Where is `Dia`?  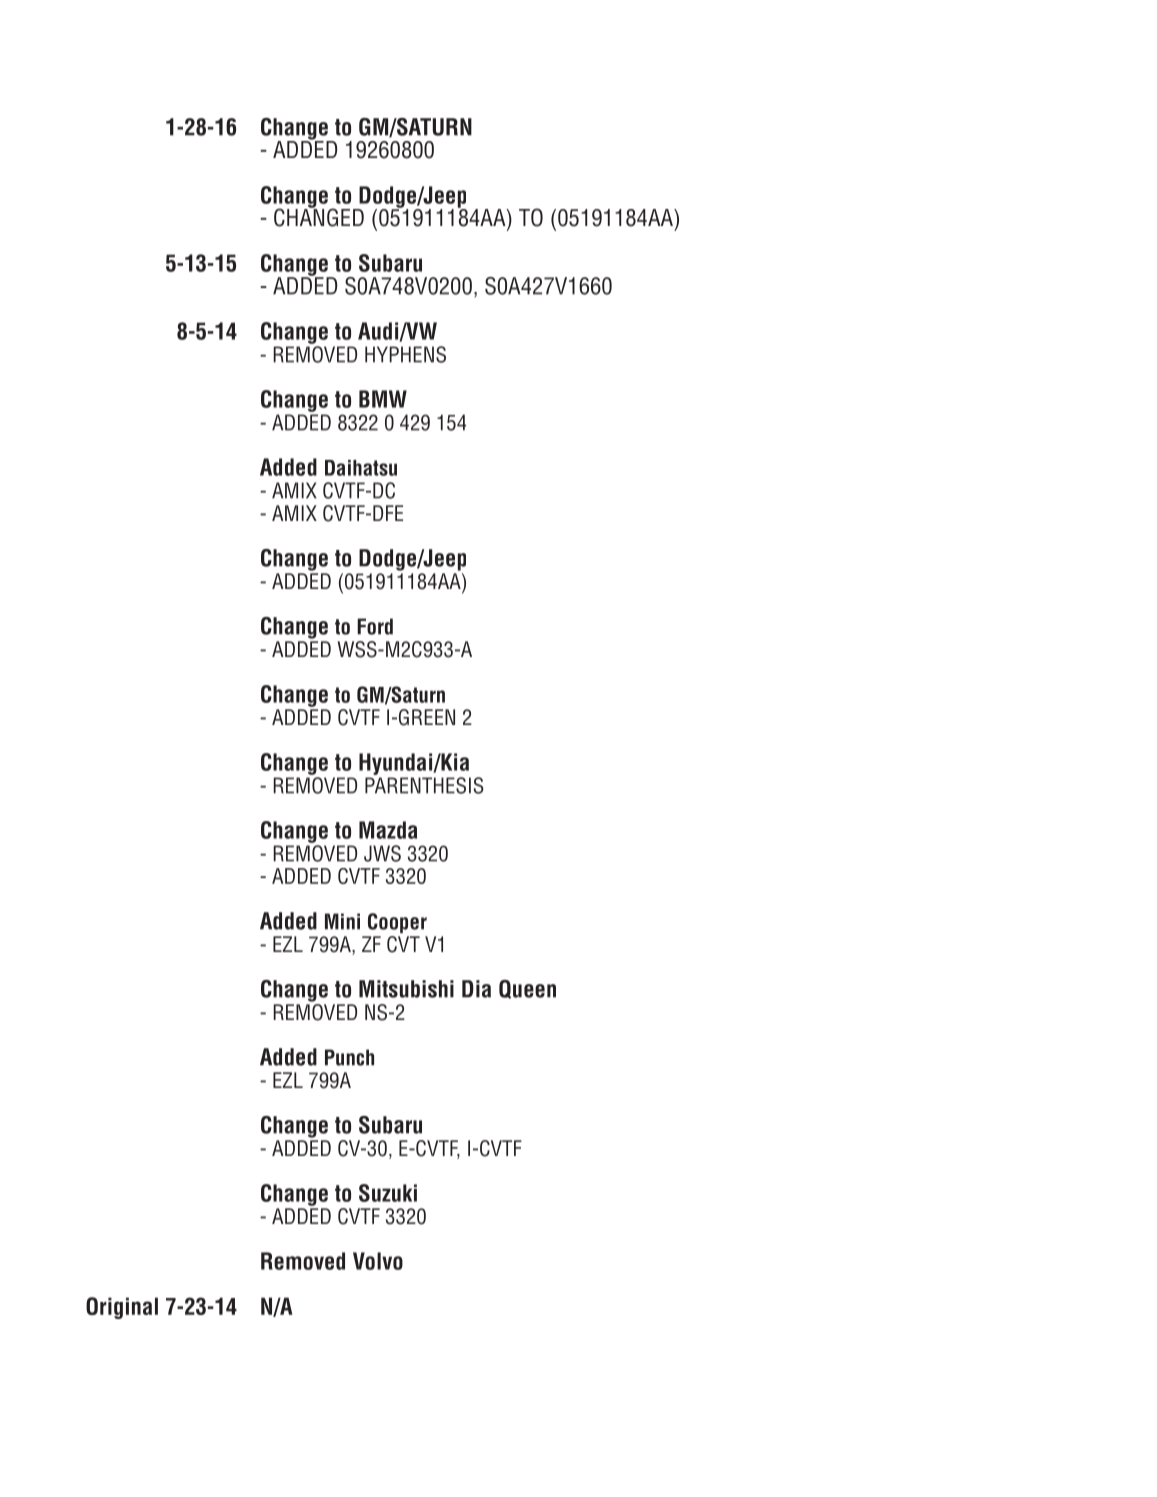 Dia is located at coordinates (476, 989).
